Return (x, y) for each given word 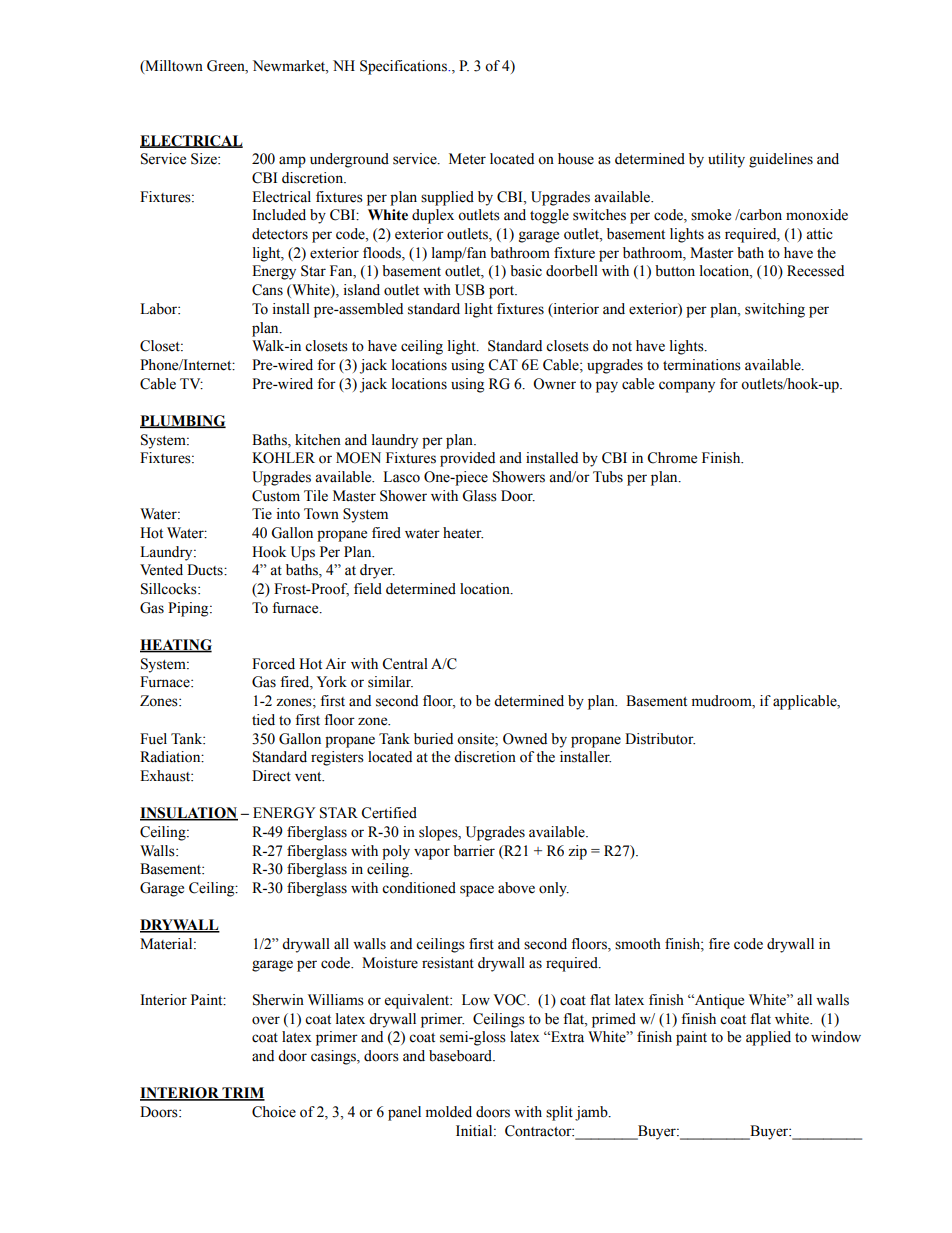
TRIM (242, 1094)
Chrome (672, 458)
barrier (474, 851)
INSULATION (189, 814)
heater (463, 533)
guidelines (781, 160)
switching (775, 310)
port (503, 292)
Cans (267, 290)
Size (205, 159)
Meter (467, 159)
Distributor (660, 739)
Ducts (206, 570)
